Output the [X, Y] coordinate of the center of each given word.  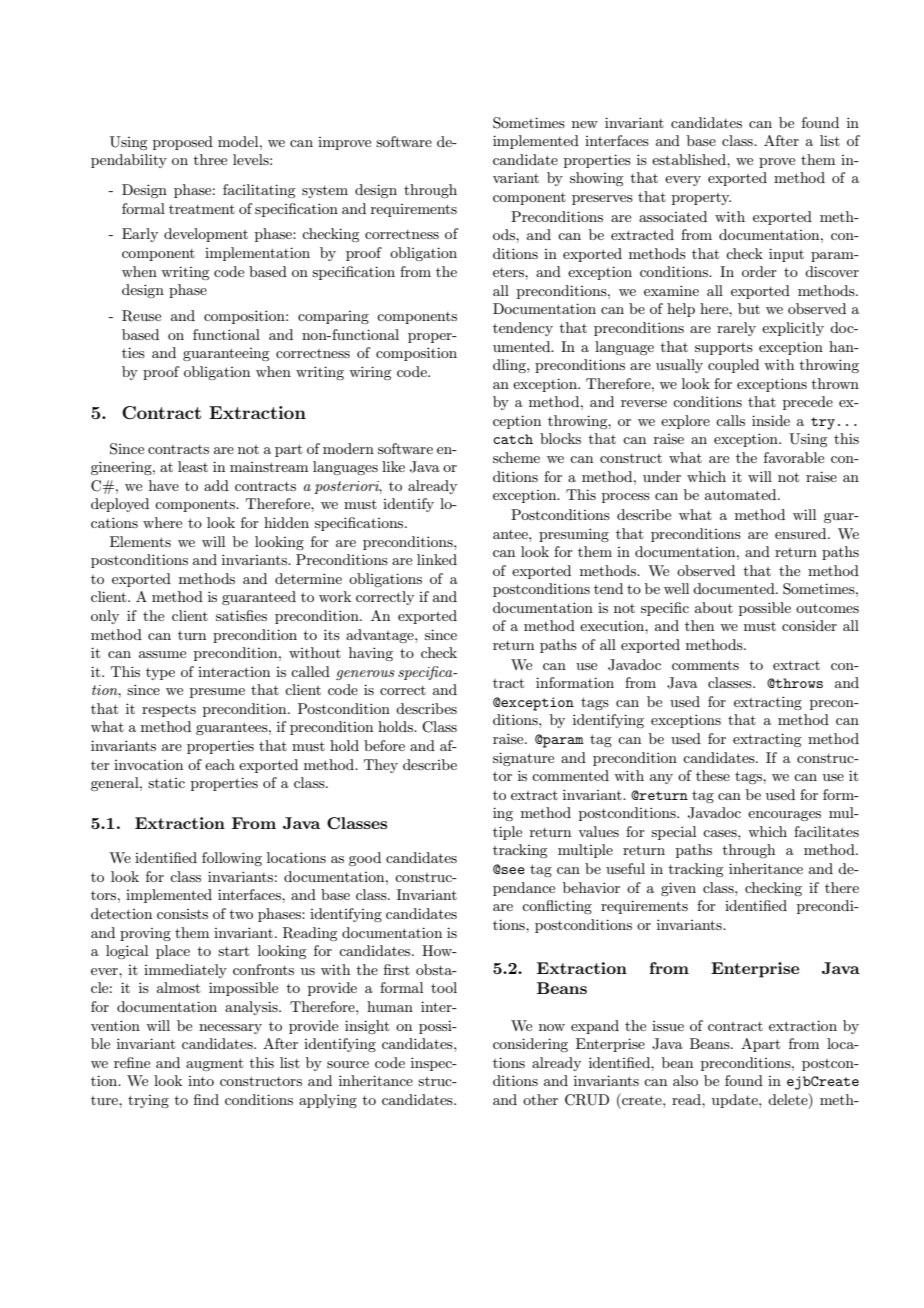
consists [182, 914]
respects [169, 710]
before [384, 745]
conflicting [557, 907]
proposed [183, 143]
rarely [736, 329]
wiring [370, 373]
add [216, 485]
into [201, 1081]
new [585, 124]
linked [437, 559]
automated [742, 494]
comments [705, 665]
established [690, 159]
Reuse [141, 316]
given [678, 889]
